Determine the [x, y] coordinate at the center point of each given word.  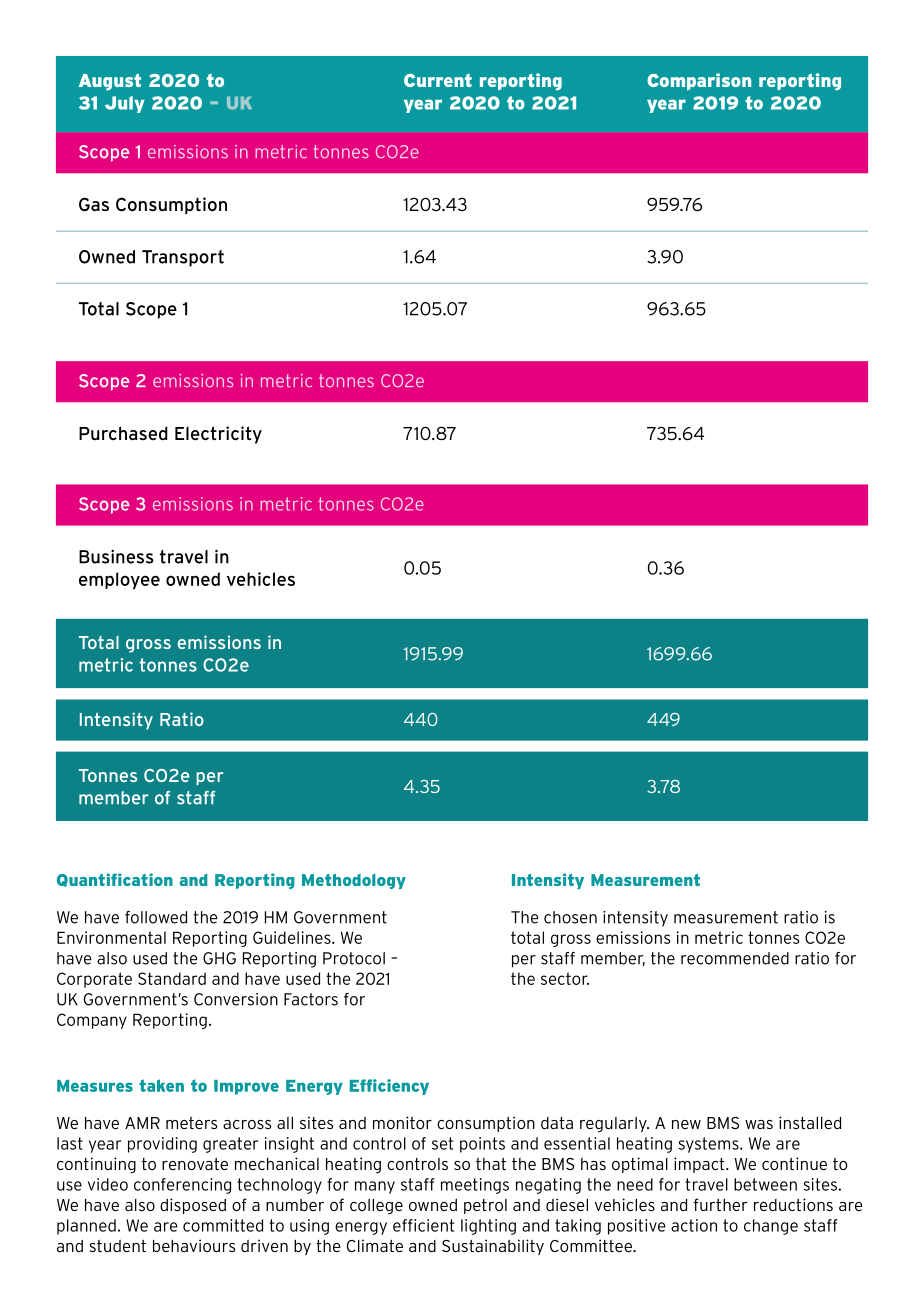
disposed [193, 1206]
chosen [570, 917]
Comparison [699, 82]
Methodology [354, 881]
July [125, 104]
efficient [423, 1225]
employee [119, 581]
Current [438, 80]
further [720, 1204]
